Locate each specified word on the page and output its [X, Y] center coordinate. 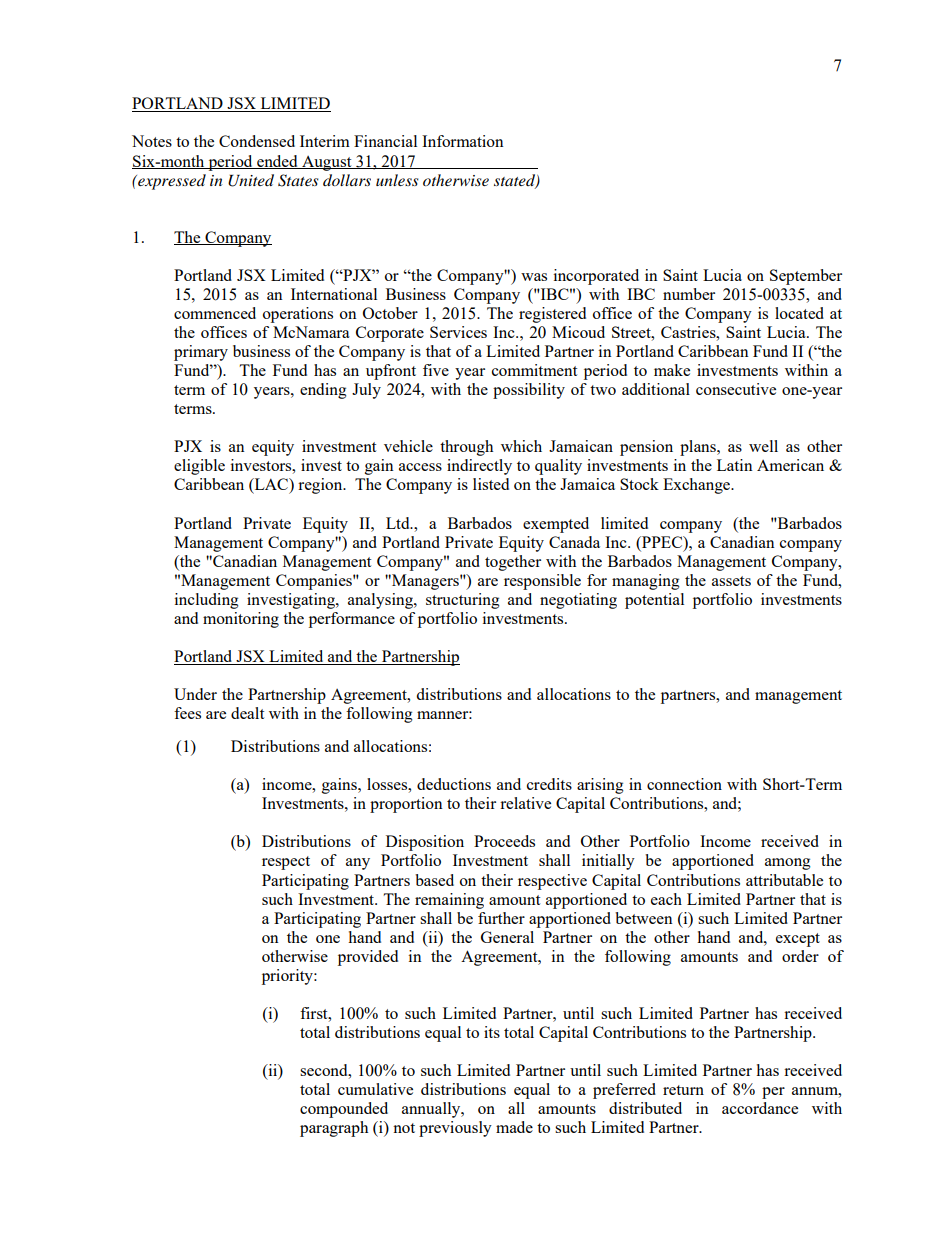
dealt [247, 713]
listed [491, 484]
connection [684, 784]
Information [463, 141]
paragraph [334, 1129]
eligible [199, 467]
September [806, 277]
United [251, 180]
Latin [735, 465]
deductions [454, 784]
